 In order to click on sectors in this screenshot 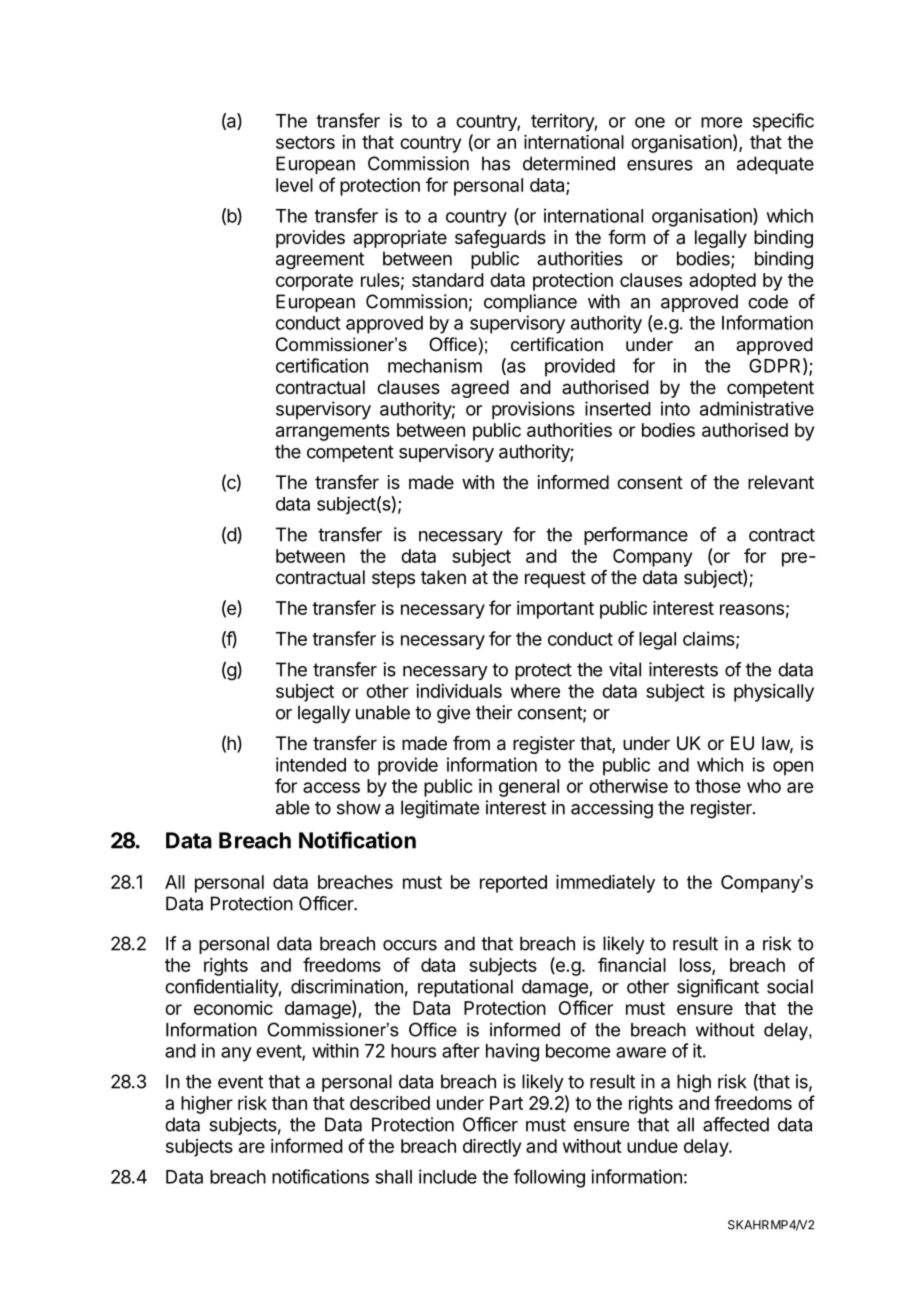, I will do `click(305, 142)`.
